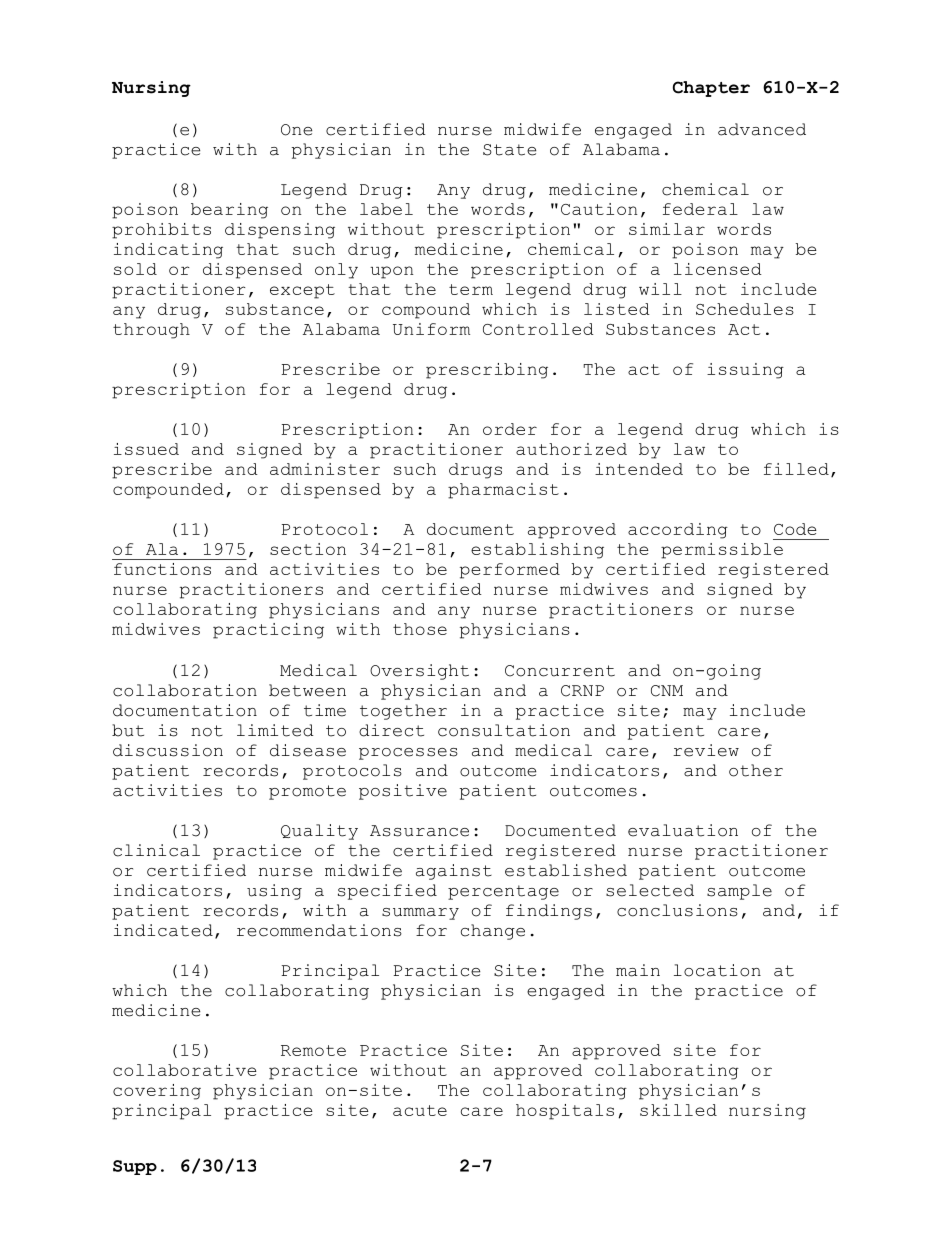  I want to click on Chapter, so click(711, 89).
